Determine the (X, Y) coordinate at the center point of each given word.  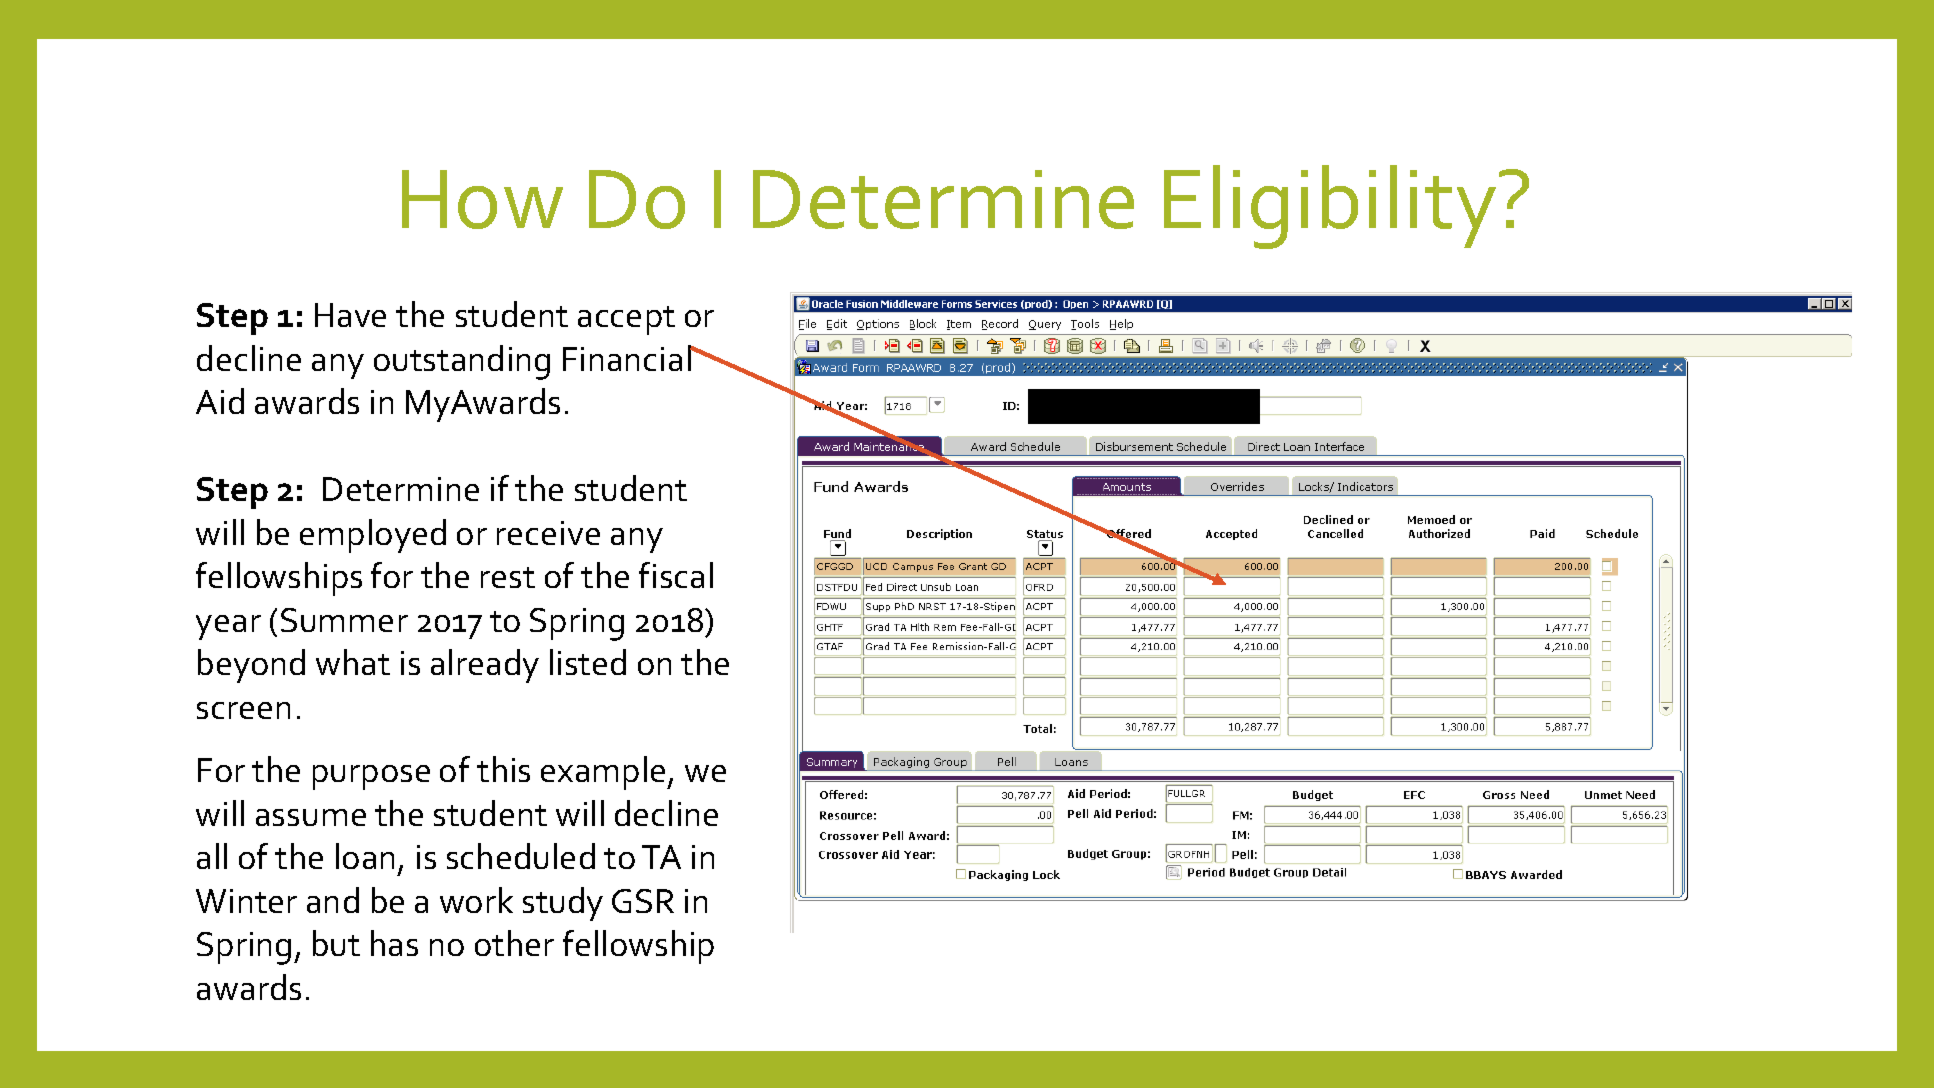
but (336, 943)
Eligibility (1330, 207)
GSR (643, 901)
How (482, 199)
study (563, 904)
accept (626, 320)
